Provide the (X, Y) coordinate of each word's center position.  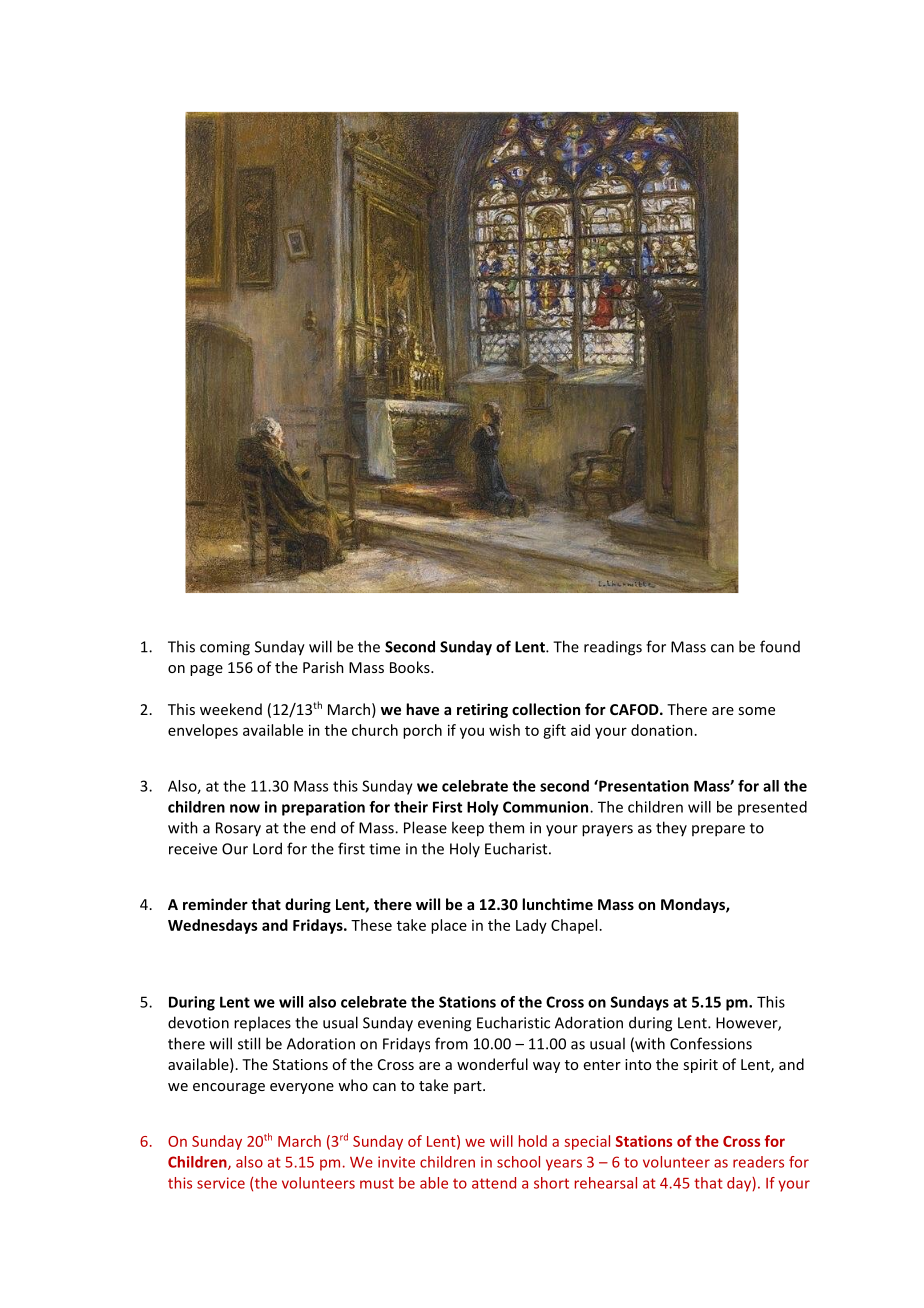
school (518, 1162)
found (780, 646)
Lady (531, 926)
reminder (215, 904)
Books (411, 667)
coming (225, 648)
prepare (718, 831)
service (221, 1183)
